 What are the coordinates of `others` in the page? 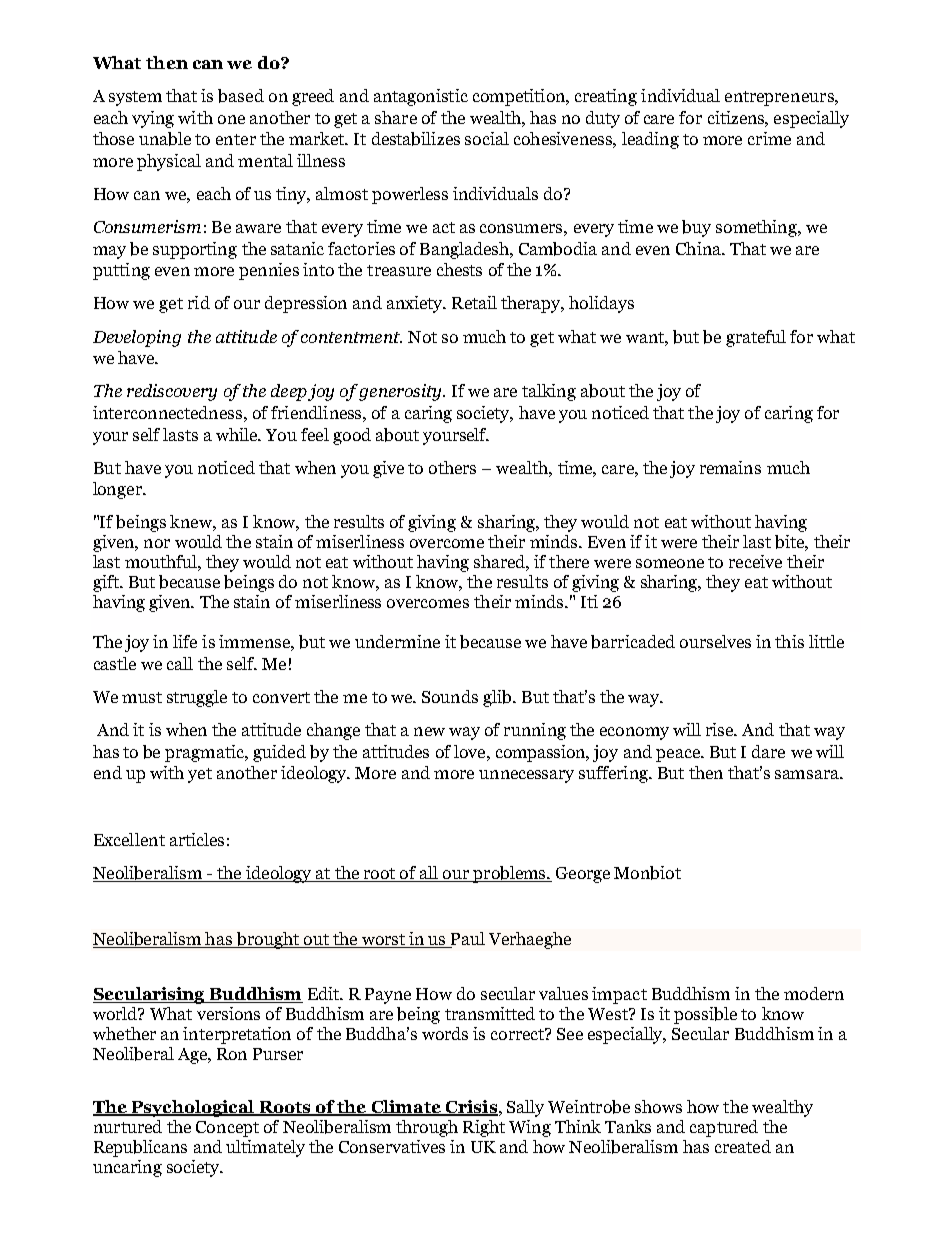 It's located at (452, 467).
